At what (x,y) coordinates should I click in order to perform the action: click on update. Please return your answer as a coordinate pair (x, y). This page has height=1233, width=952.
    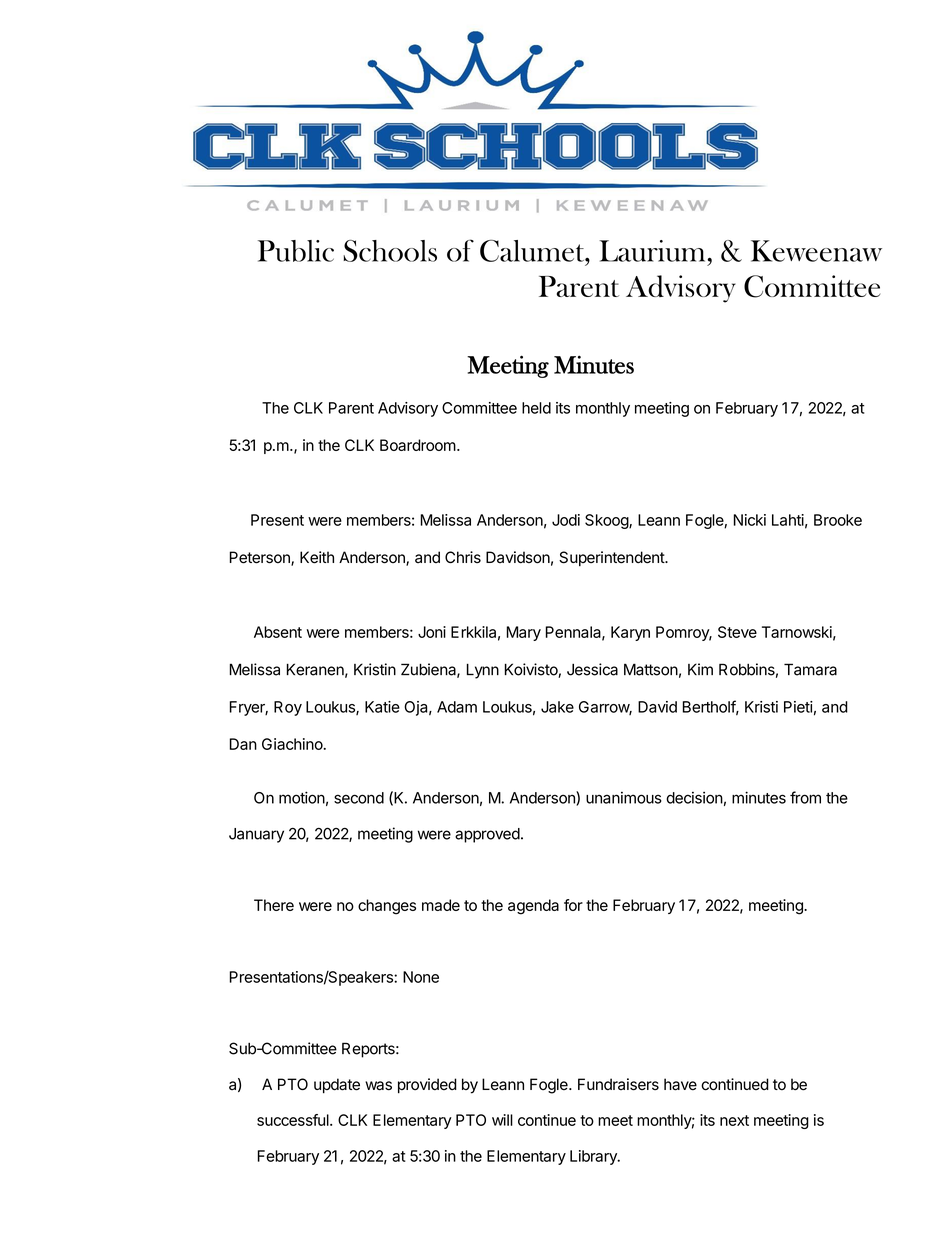
    Looking at the image, I should click on (337, 1086).
